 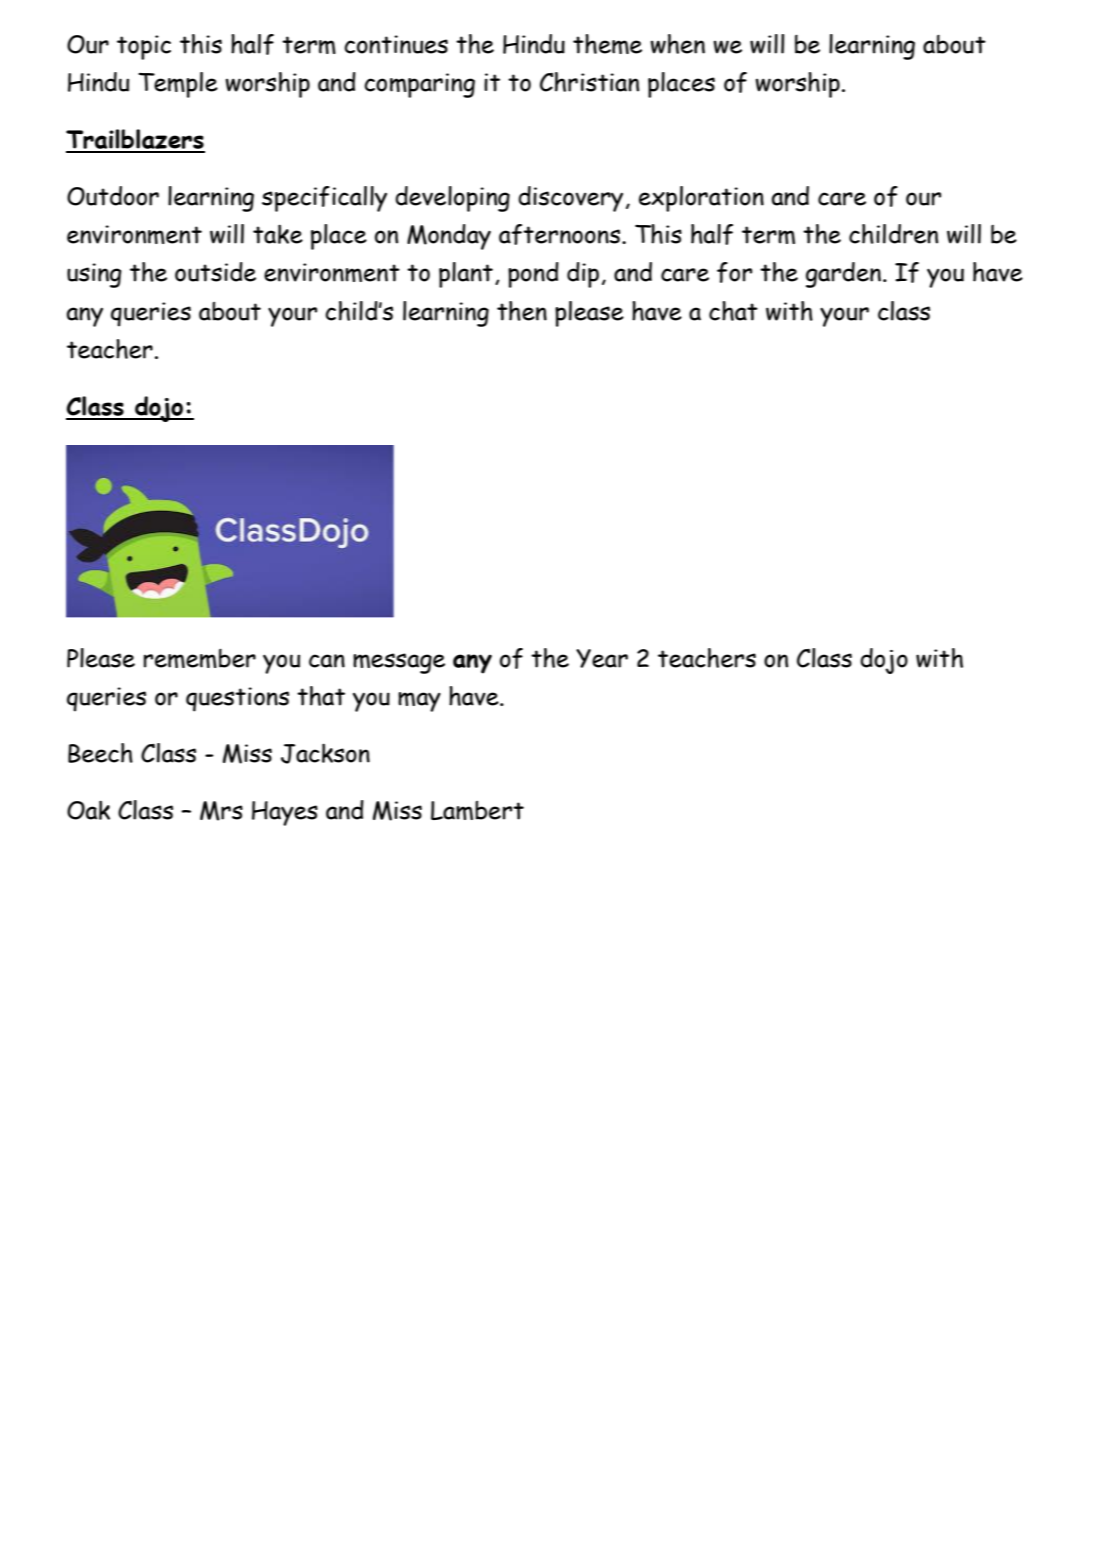 I want to click on comparing, so click(x=419, y=85).
